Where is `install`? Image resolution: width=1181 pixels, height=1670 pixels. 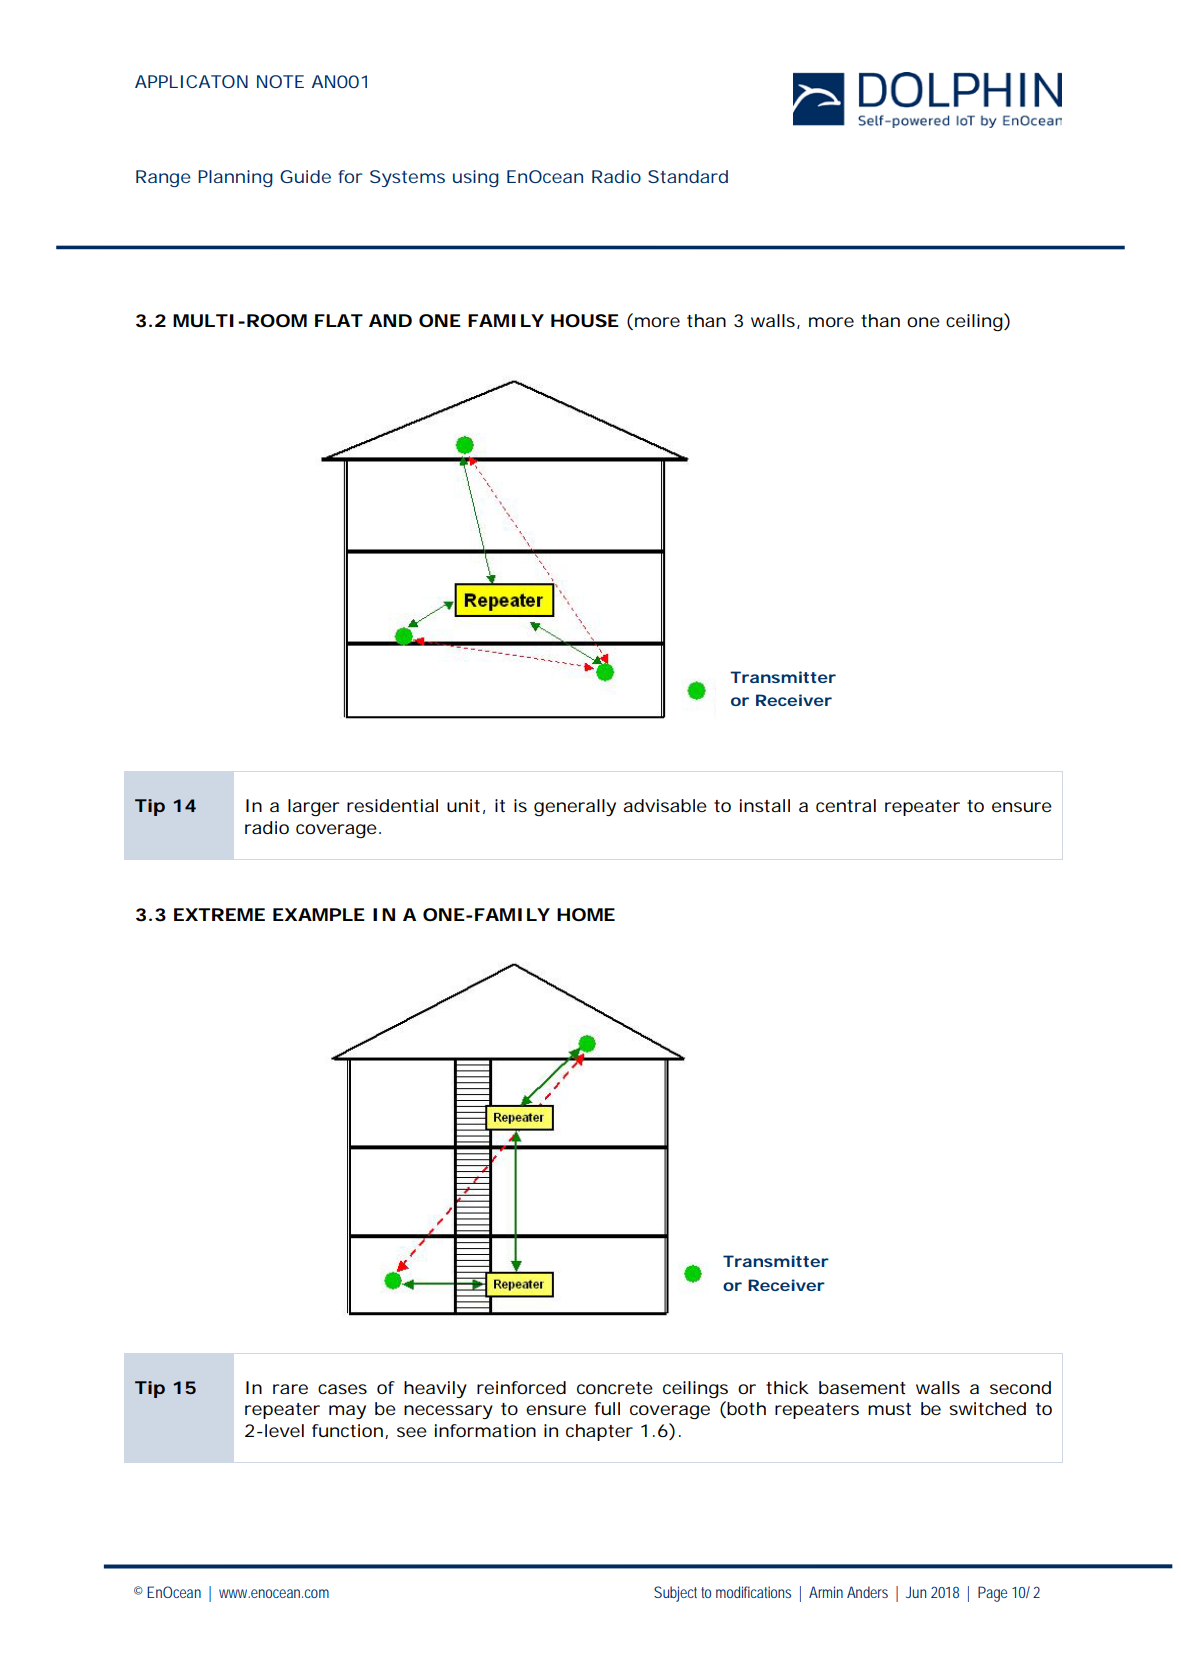 install is located at coordinates (765, 805).
